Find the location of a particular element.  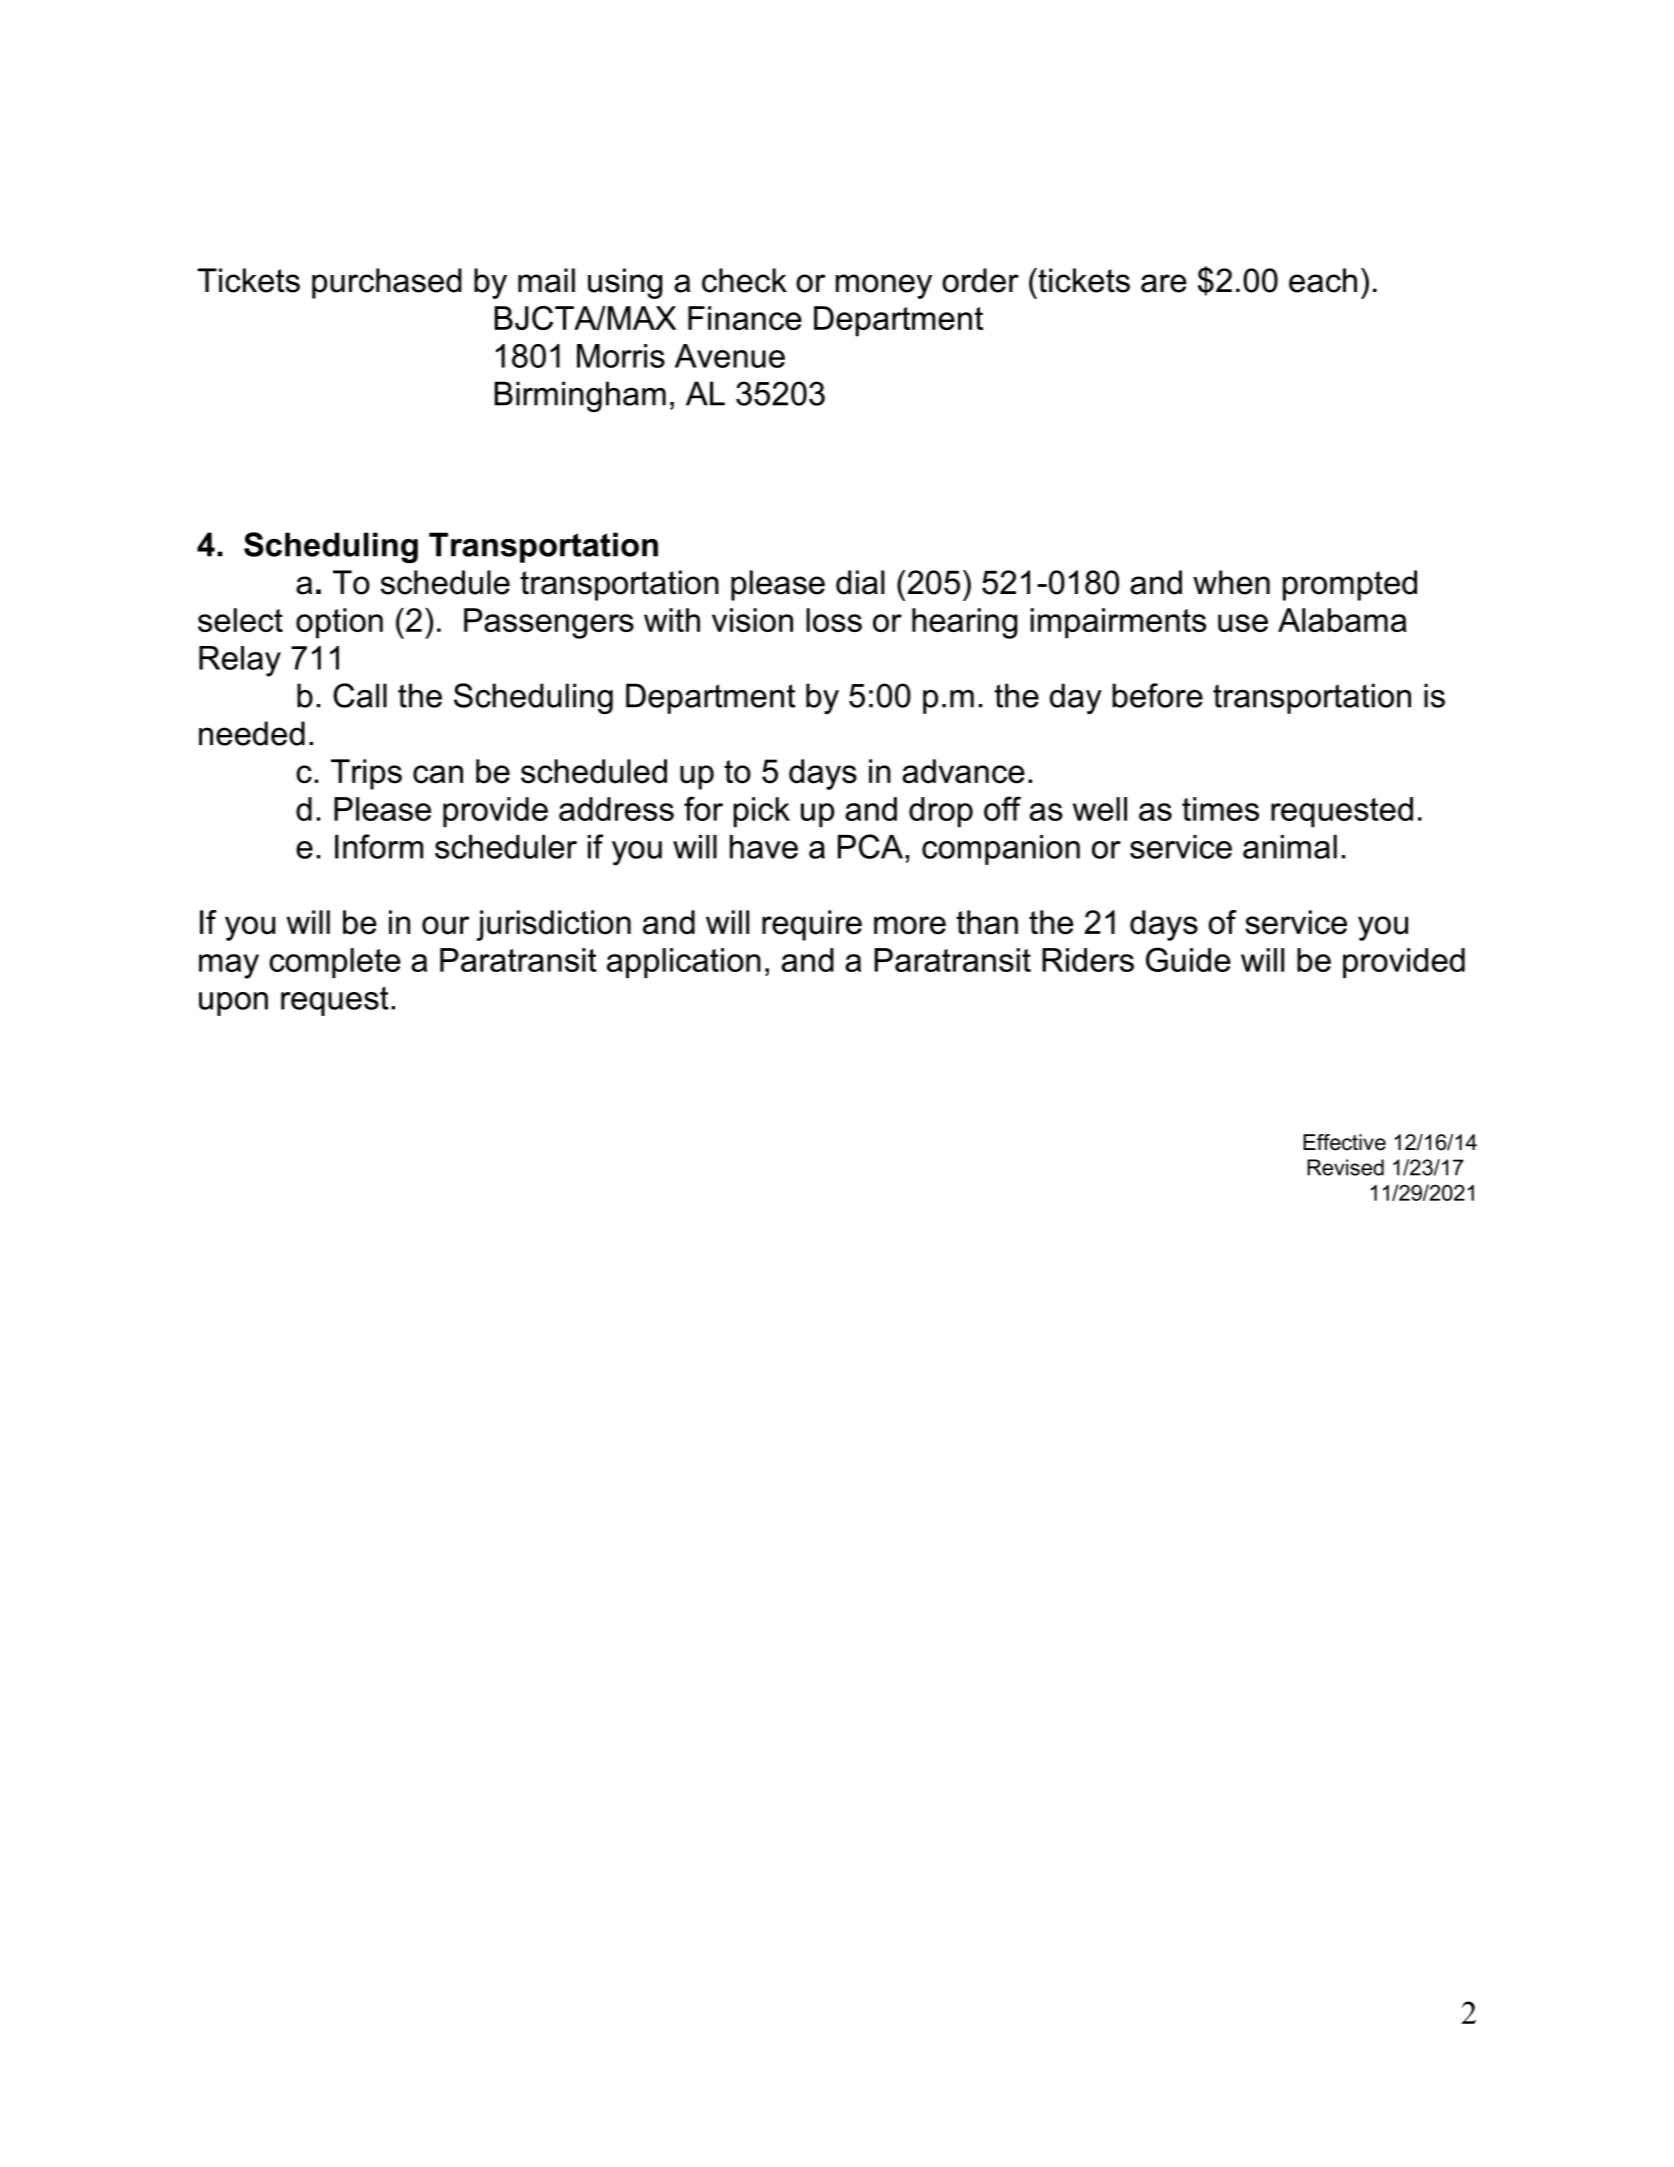

when is located at coordinates (1231, 582).
